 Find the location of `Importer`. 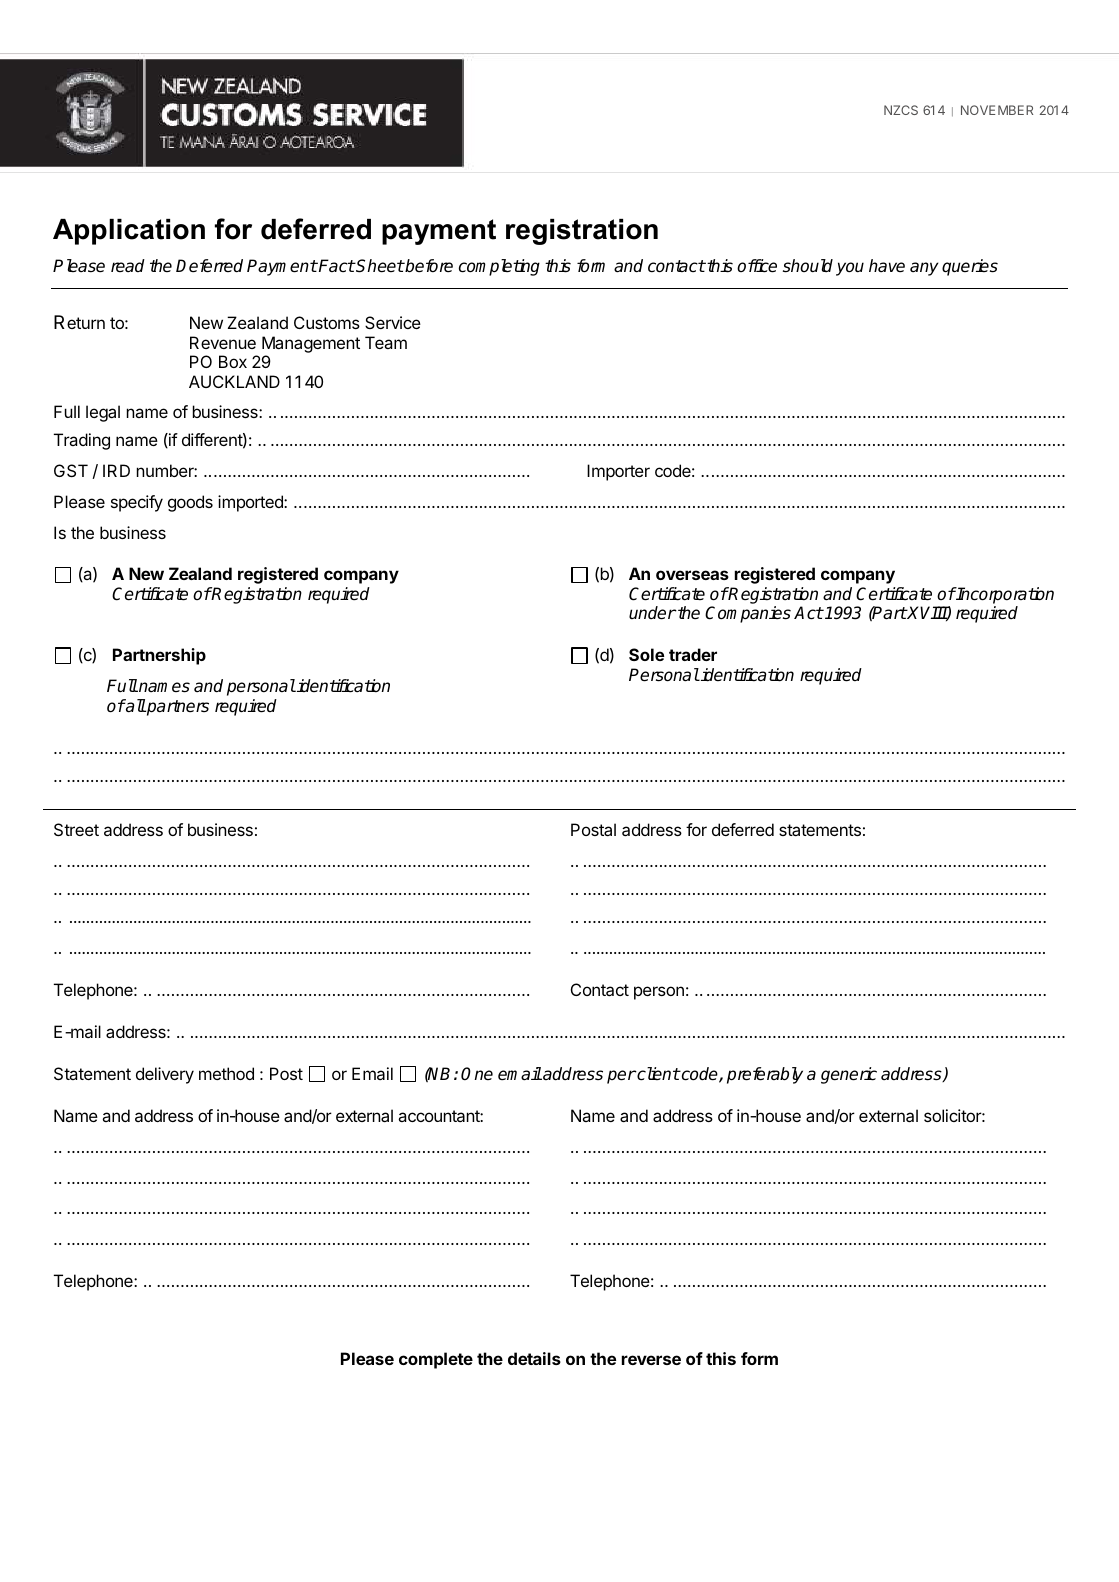

Importer is located at coordinates (618, 472).
